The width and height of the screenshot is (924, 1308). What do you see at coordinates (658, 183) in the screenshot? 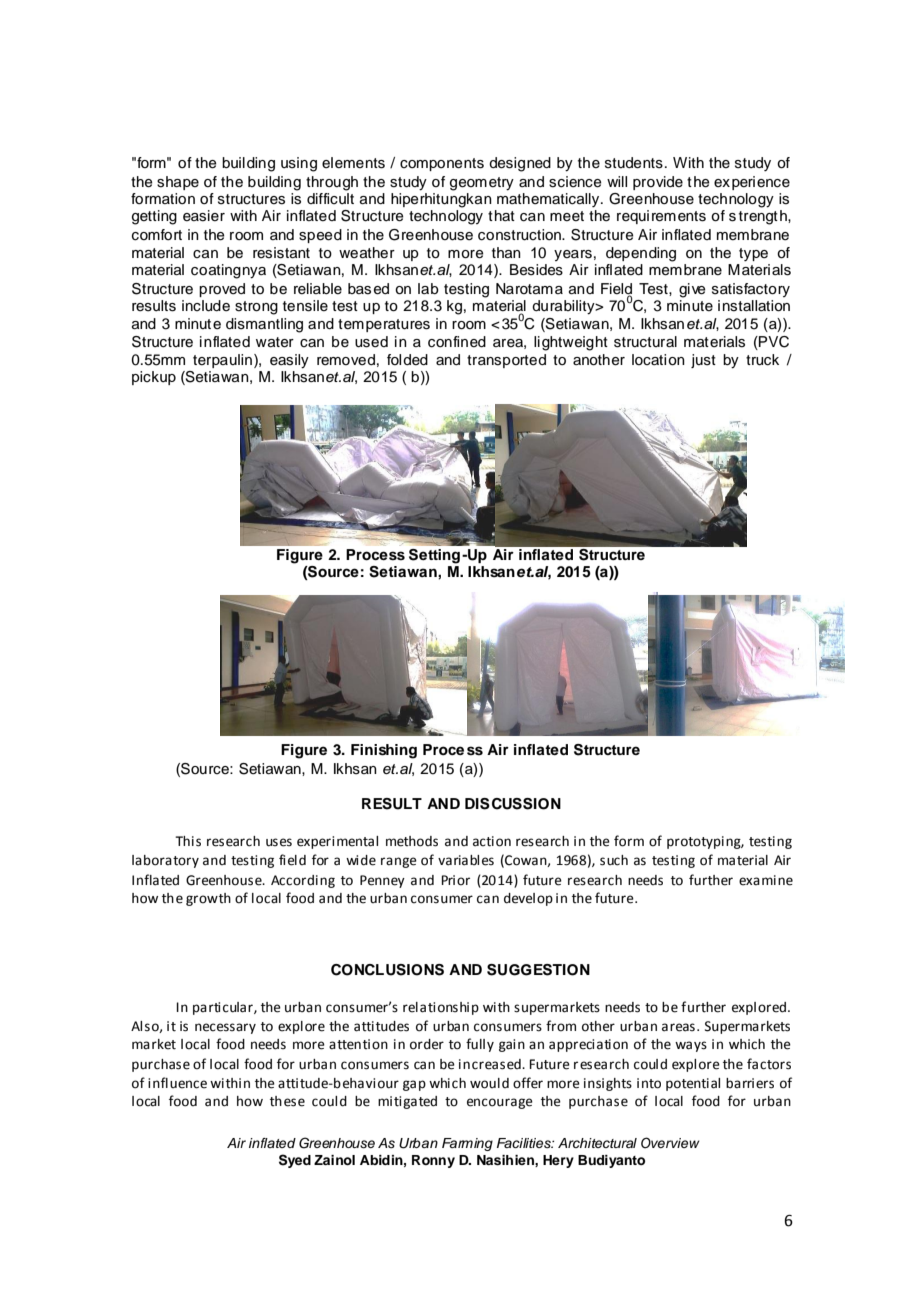
I see `provide` at bounding box center [658, 183].
